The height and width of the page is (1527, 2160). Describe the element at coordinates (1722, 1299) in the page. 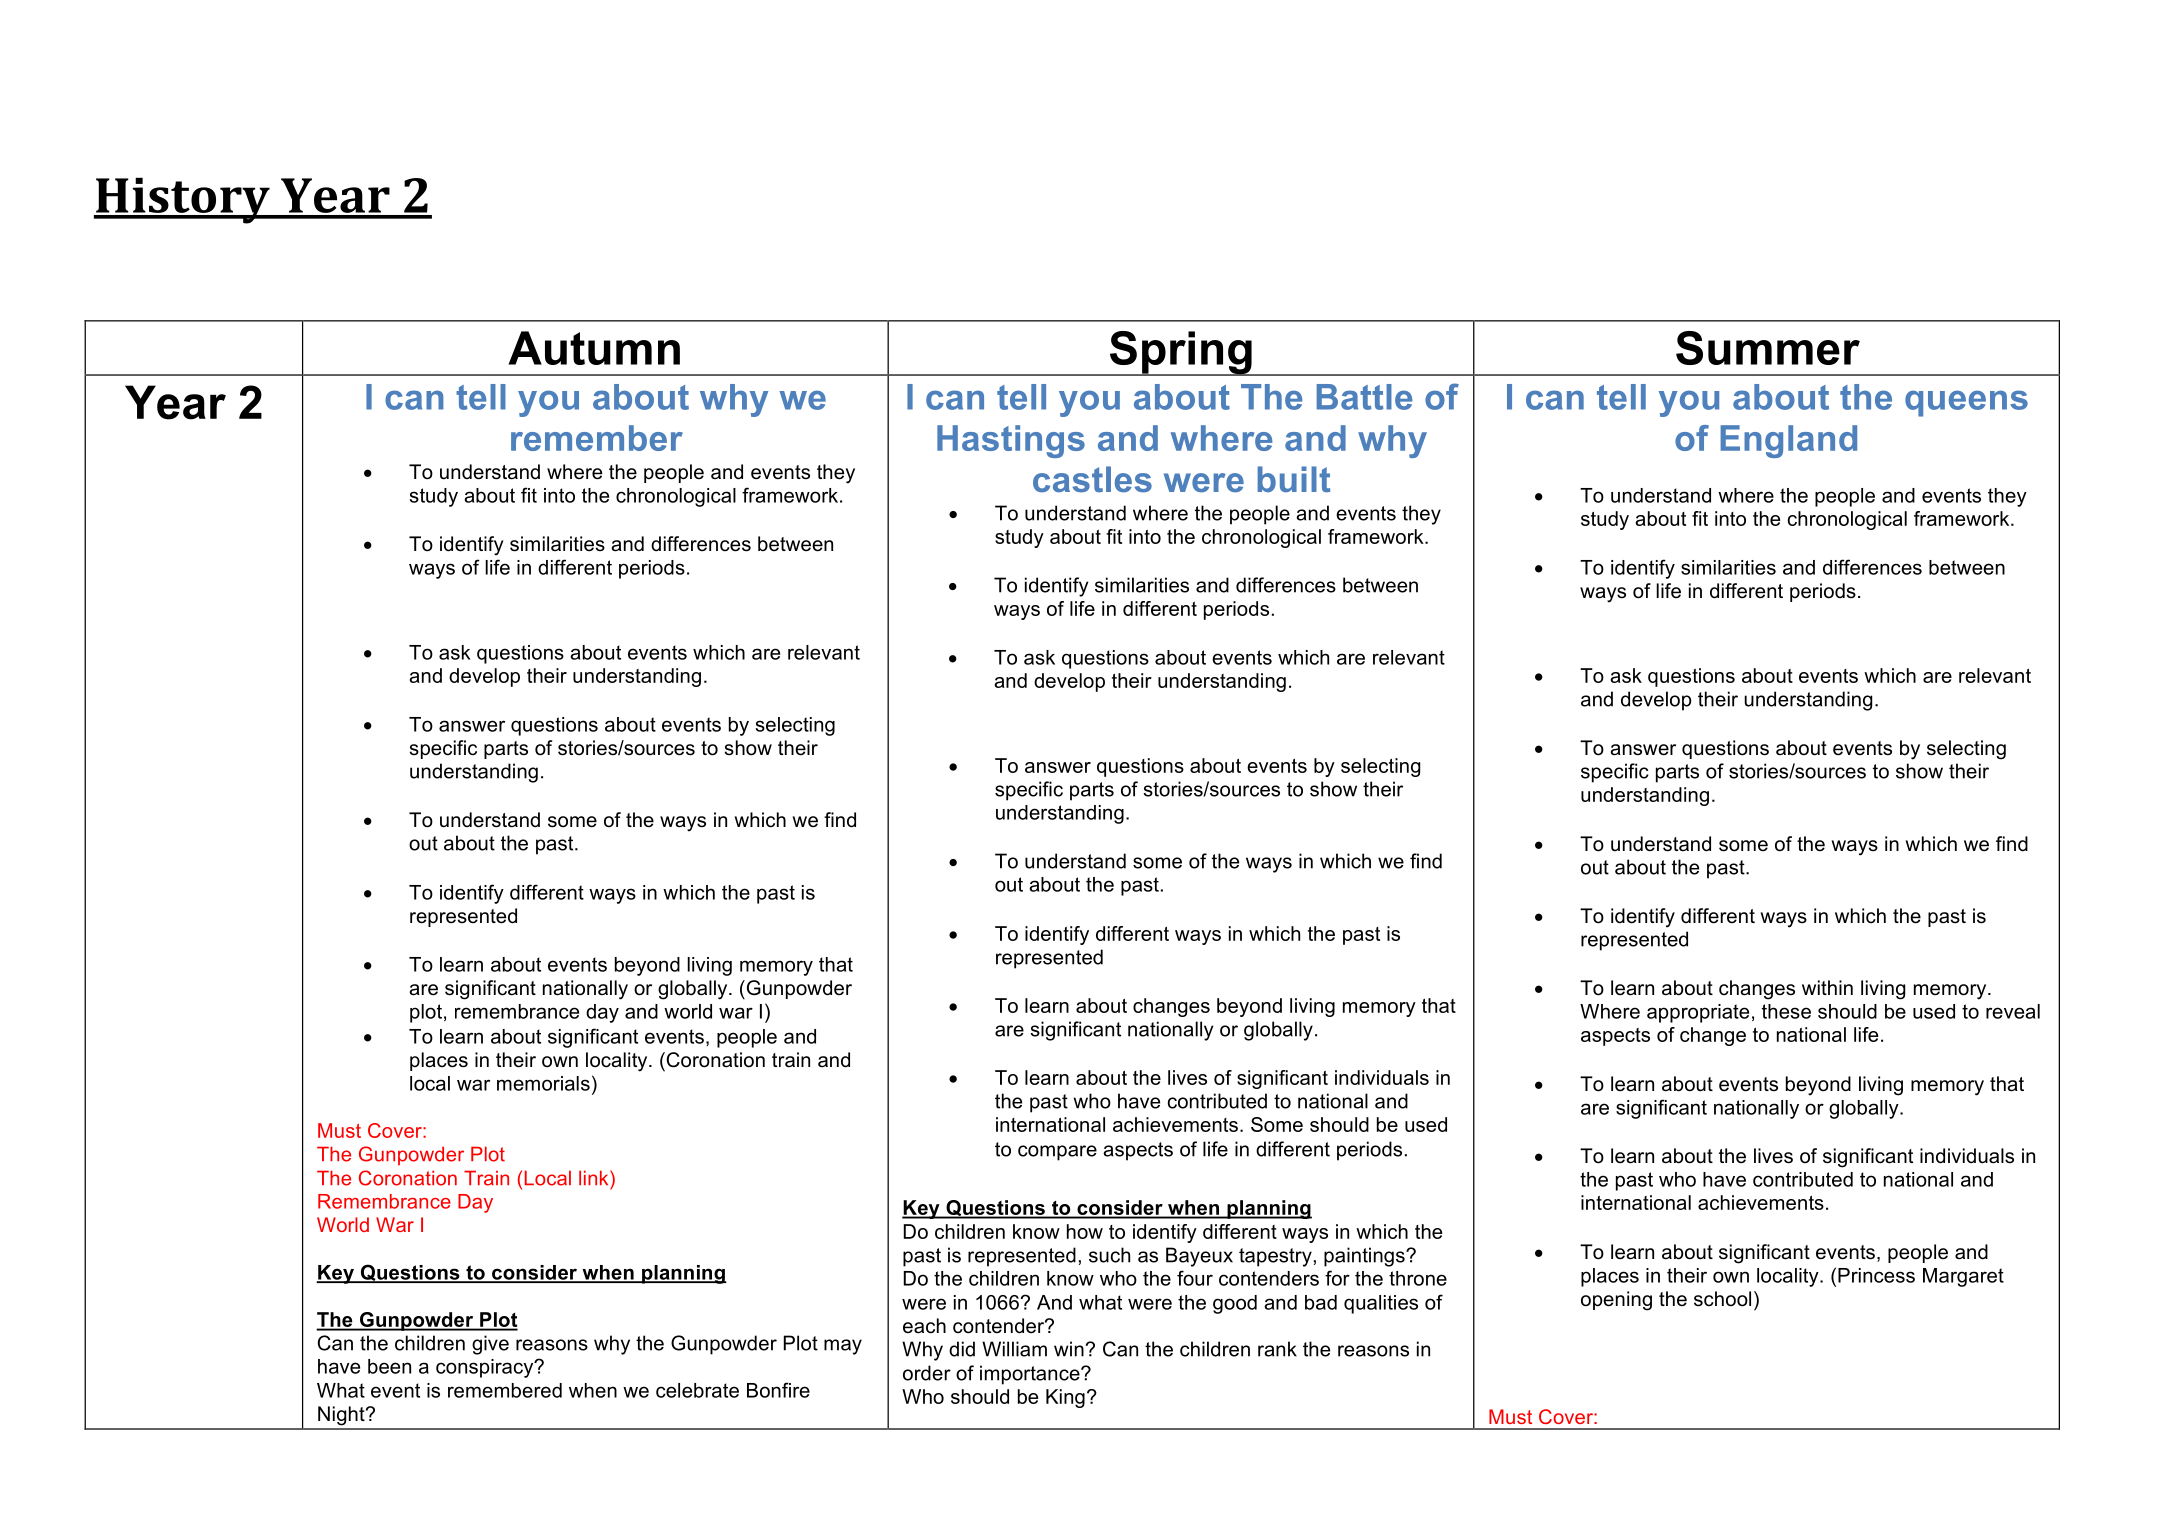

I see `school` at that location.
